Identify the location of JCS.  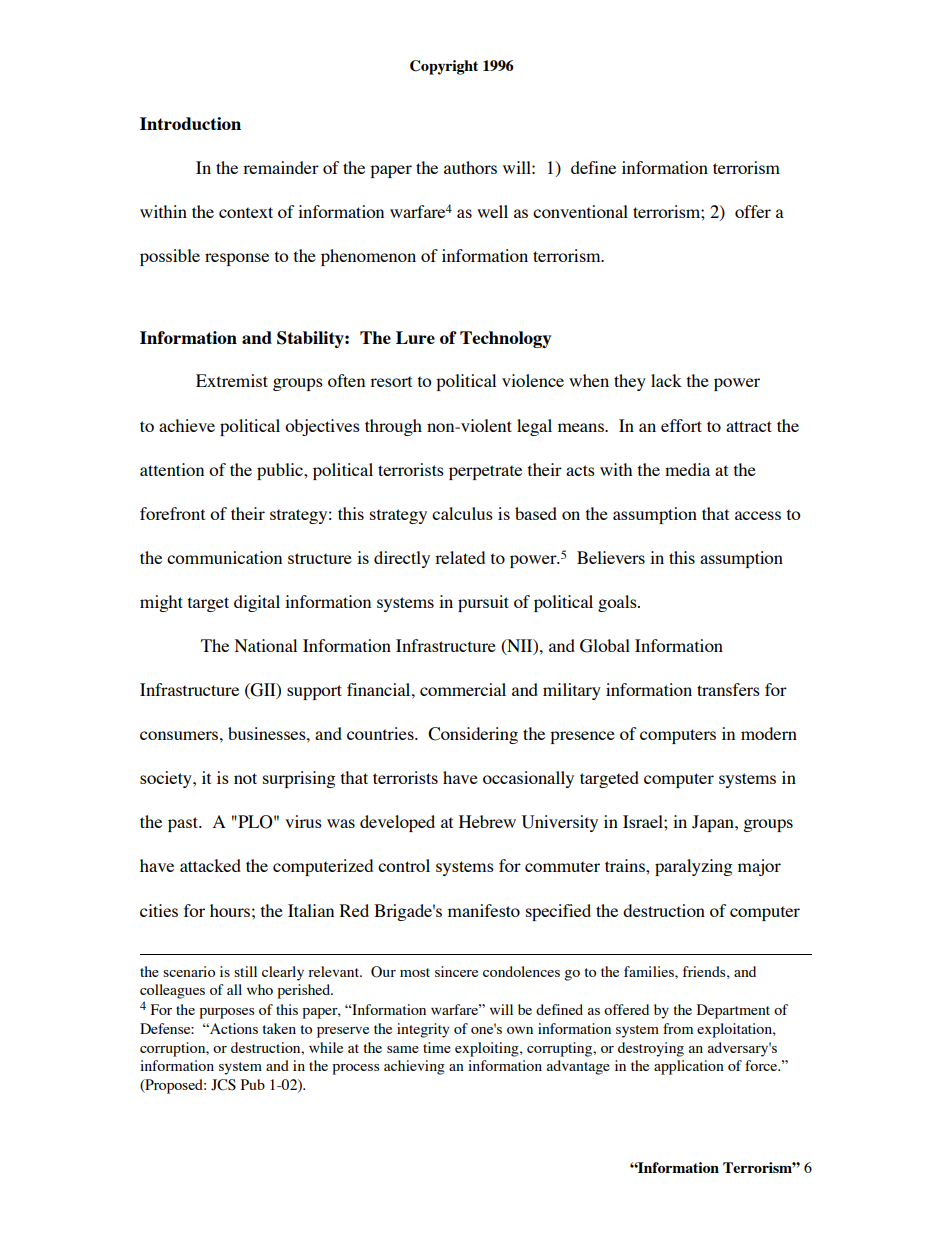
(223, 1085).
